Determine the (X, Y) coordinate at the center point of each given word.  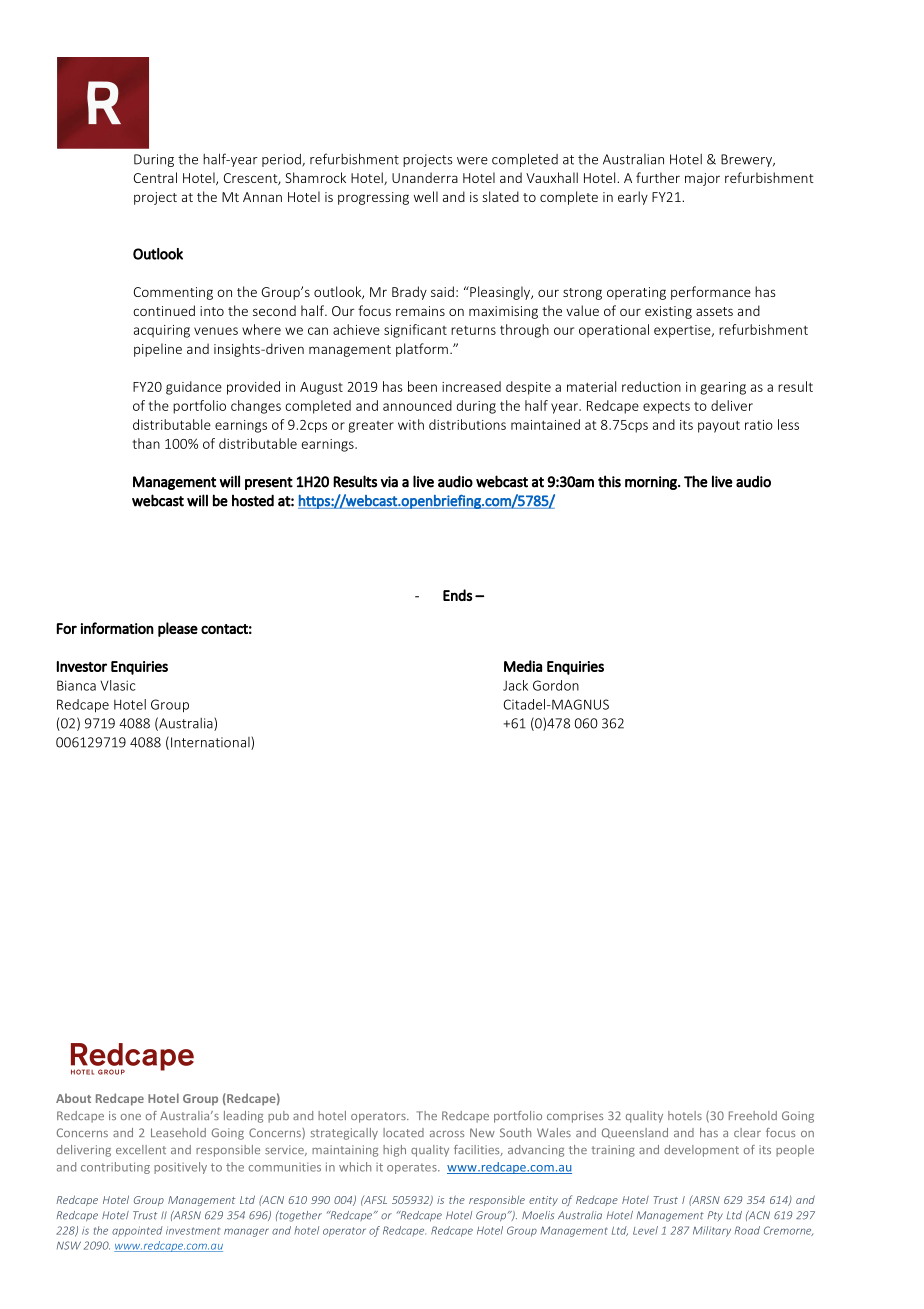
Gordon (556, 685)
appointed (137, 1231)
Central (155, 177)
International (211, 743)
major (702, 179)
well (426, 196)
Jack (515, 685)
